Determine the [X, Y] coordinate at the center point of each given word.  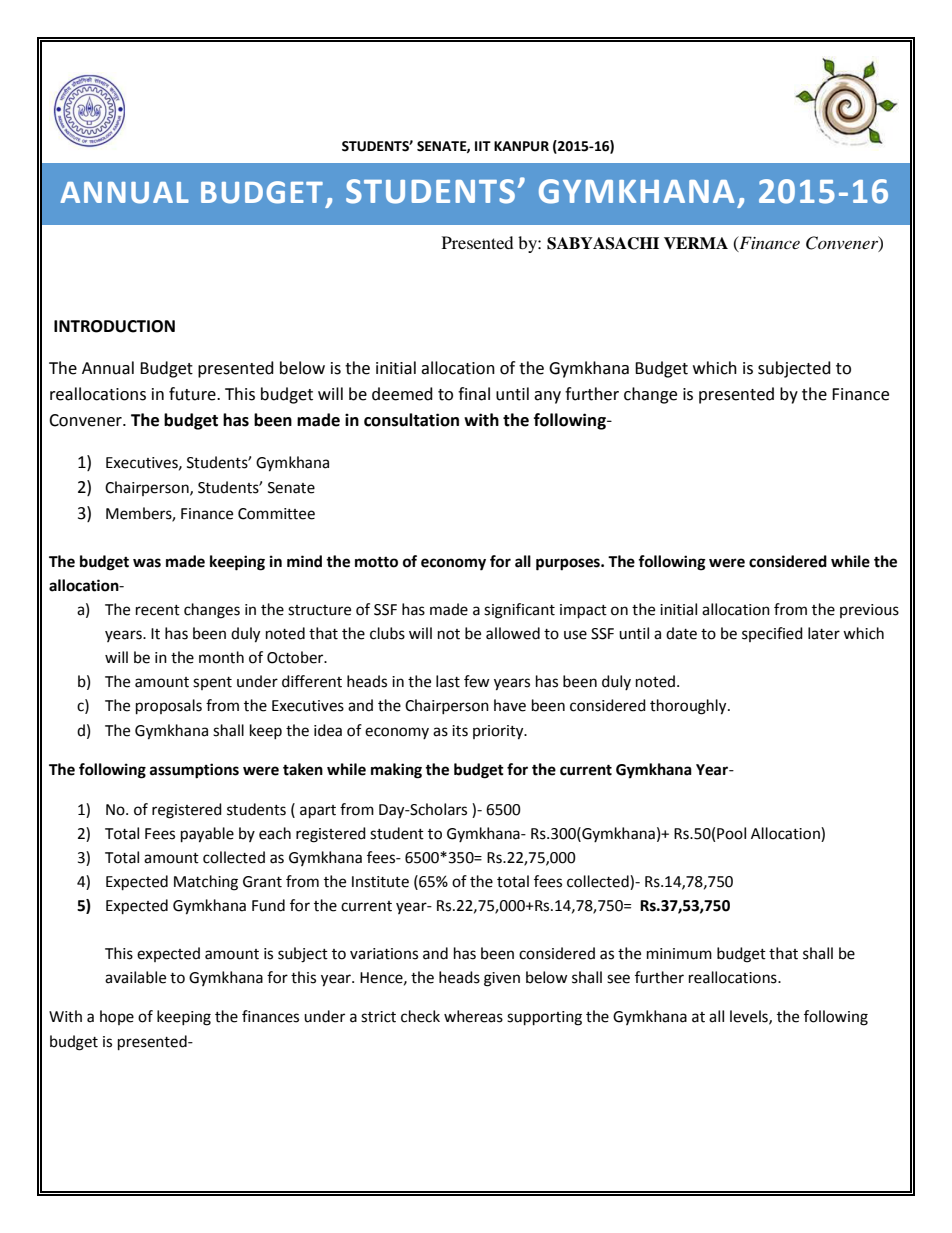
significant [519, 611]
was [147, 563]
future [193, 394]
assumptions [194, 771]
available [135, 977]
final [474, 394]
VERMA [696, 243]
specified [772, 634]
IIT [483, 146]
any [547, 397]
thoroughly [689, 707]
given [502, 979]
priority [499, 732]
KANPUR [521, 146]
